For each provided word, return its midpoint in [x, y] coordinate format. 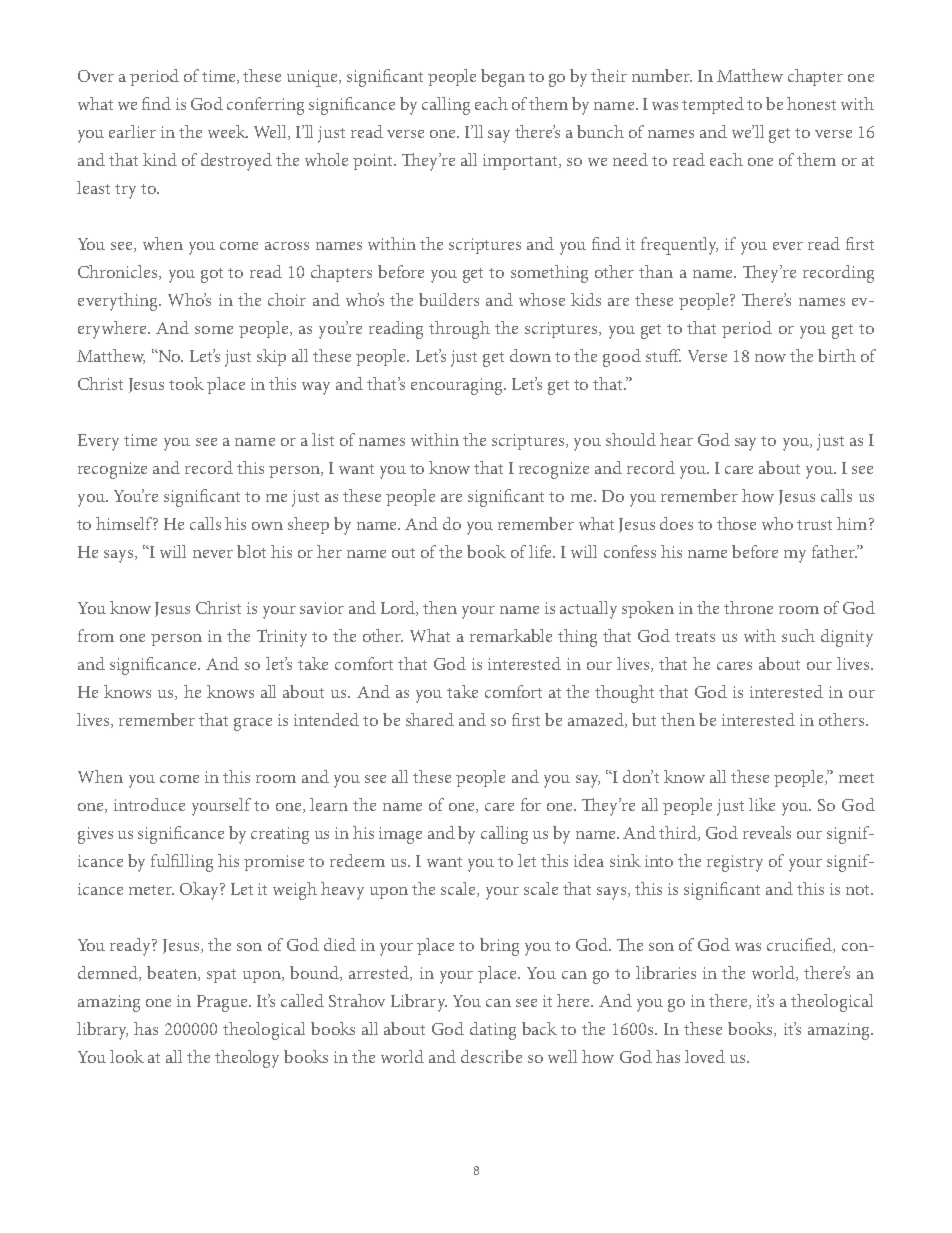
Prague [223, 1003]
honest [811, 103]
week [228, 131]
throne [748, 607]
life [541, 551]
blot [251, 551]
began [503, 78]
